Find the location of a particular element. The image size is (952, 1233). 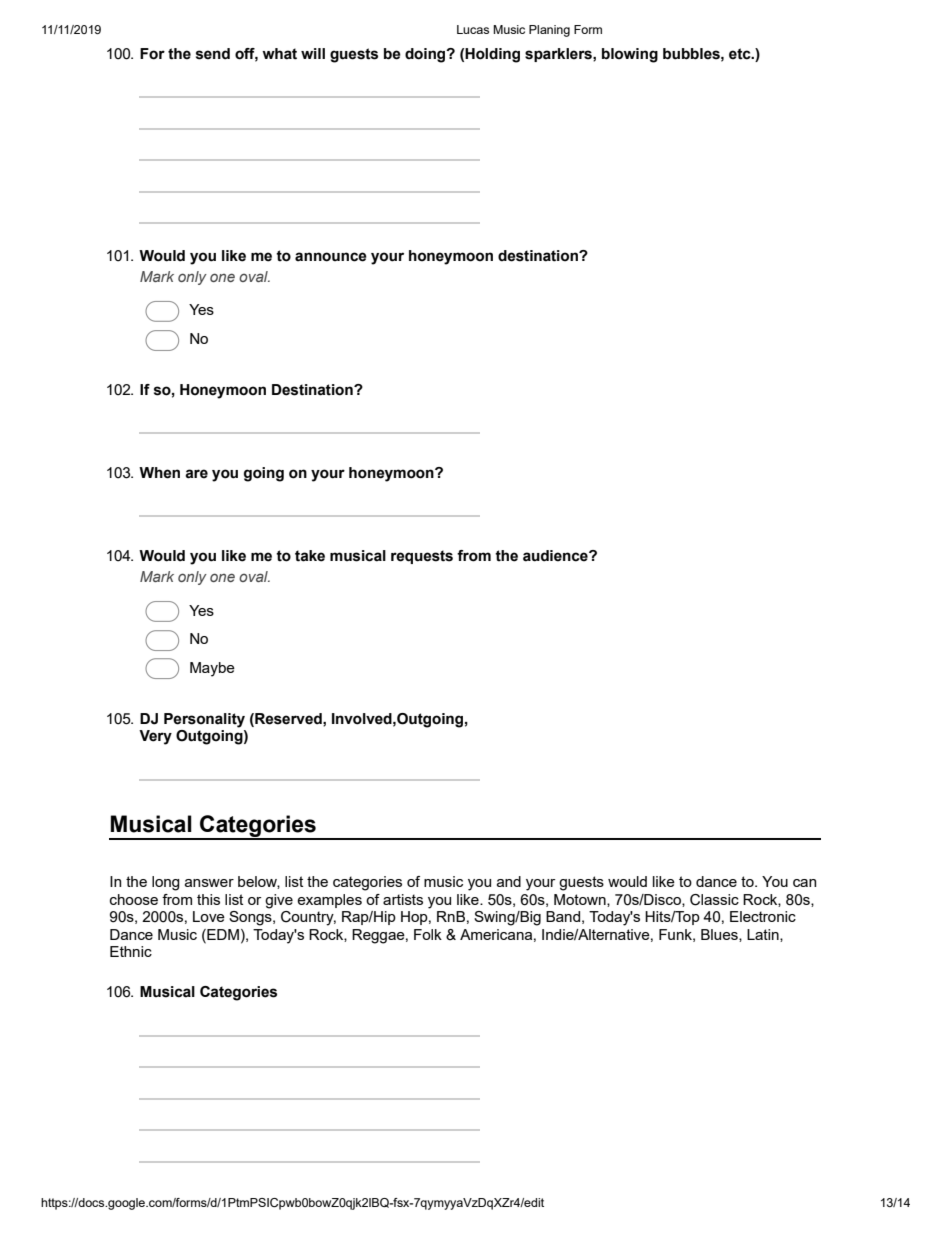

etc is located at coordinates (741, 54).
